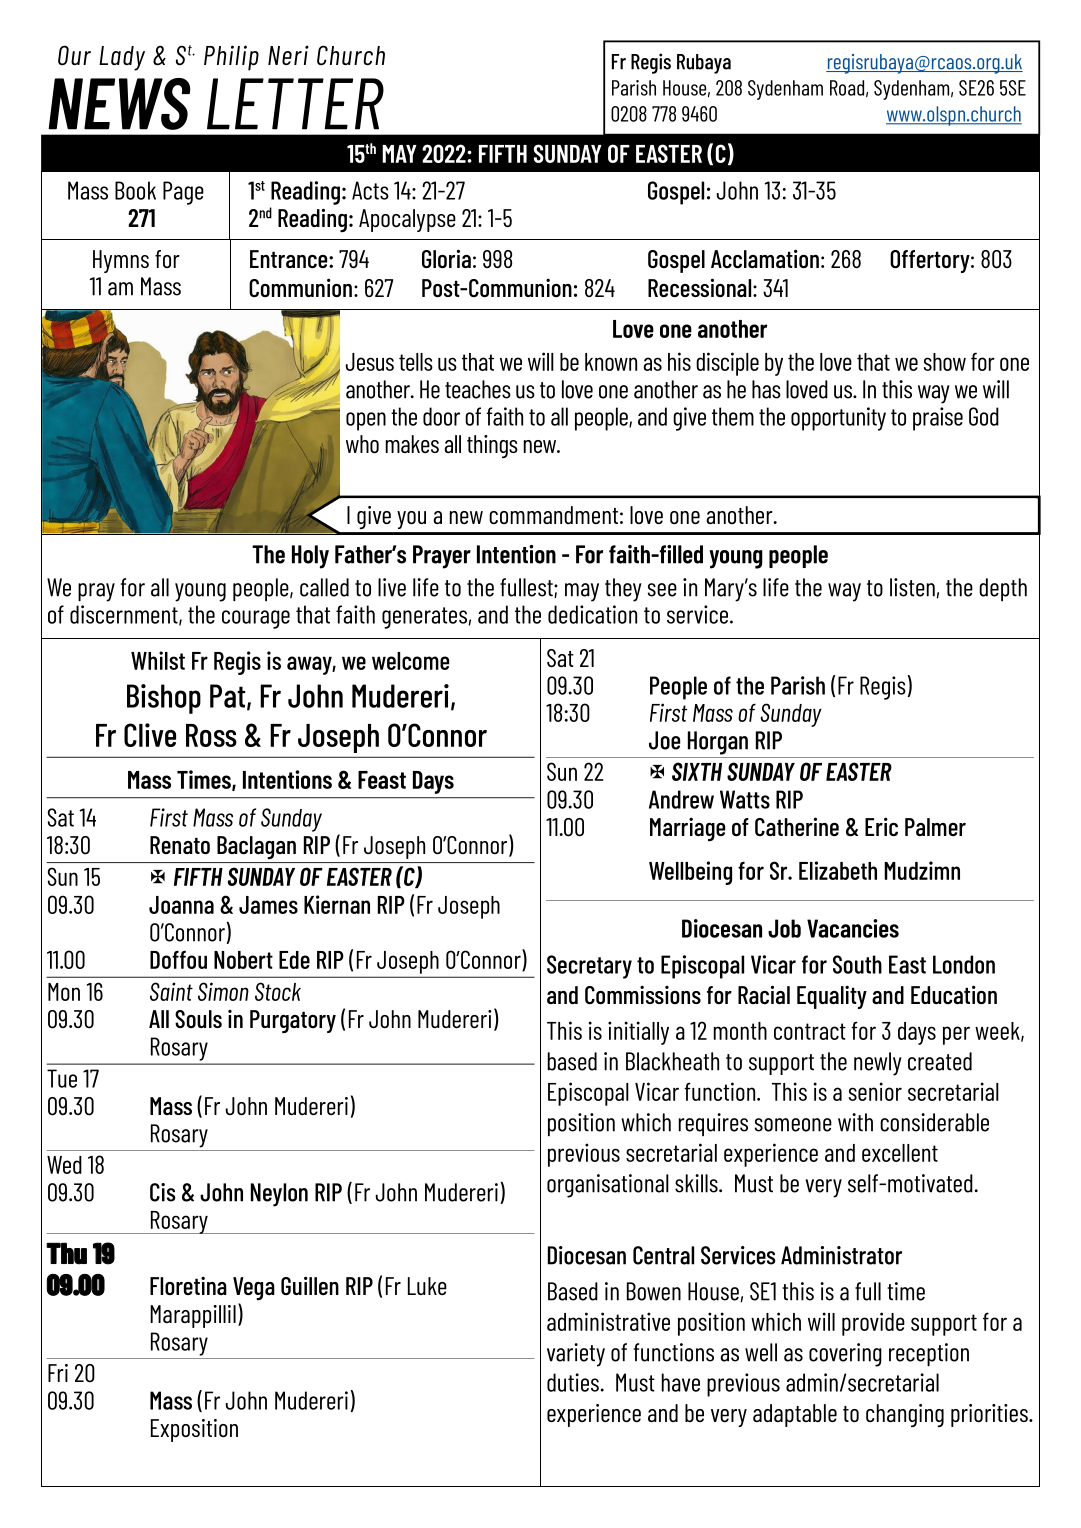 This screenshot has width=1081, height=1528. Describe the element at coordinates (310, 557) in the screenshot. I see `Holy` at that location.
